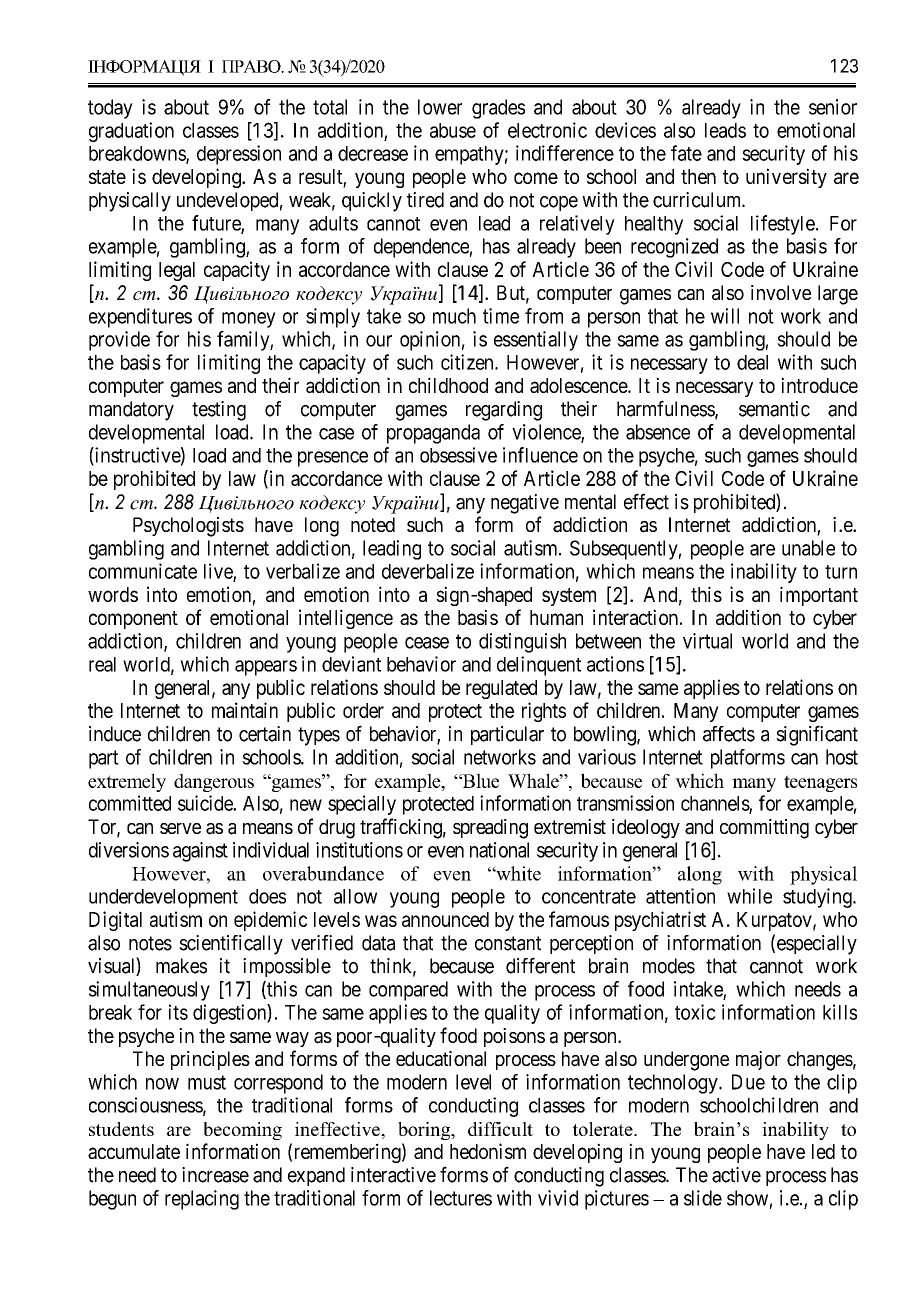 The image size is (924, 1307). I want to click on slide, so click(703, 1198).
